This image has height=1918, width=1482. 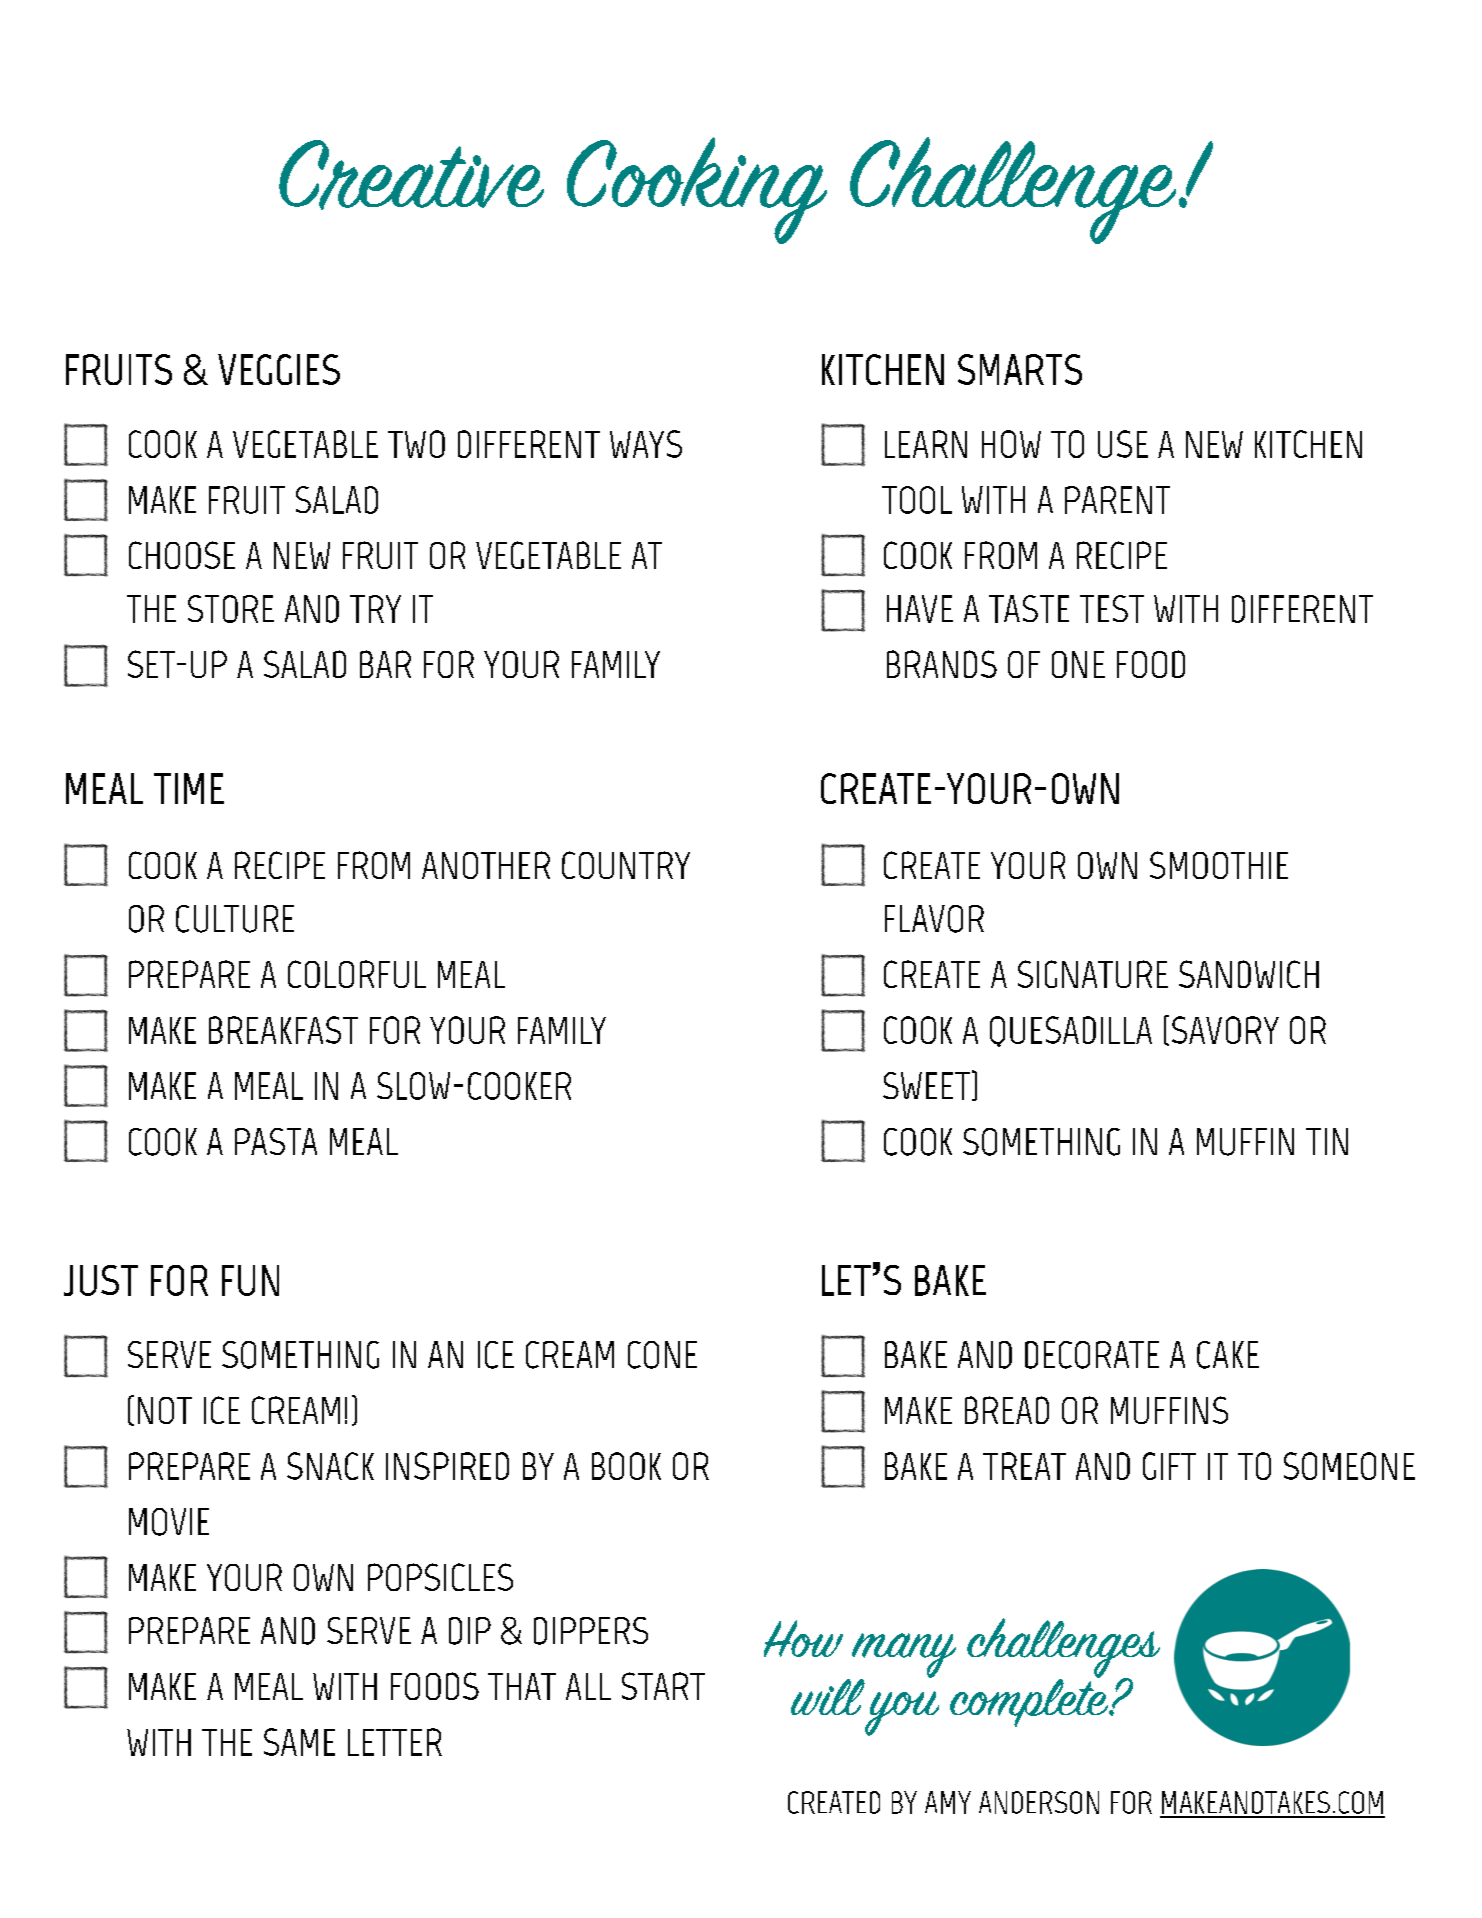 I want to click on COUNTRY, so click(x=626, y=865).
